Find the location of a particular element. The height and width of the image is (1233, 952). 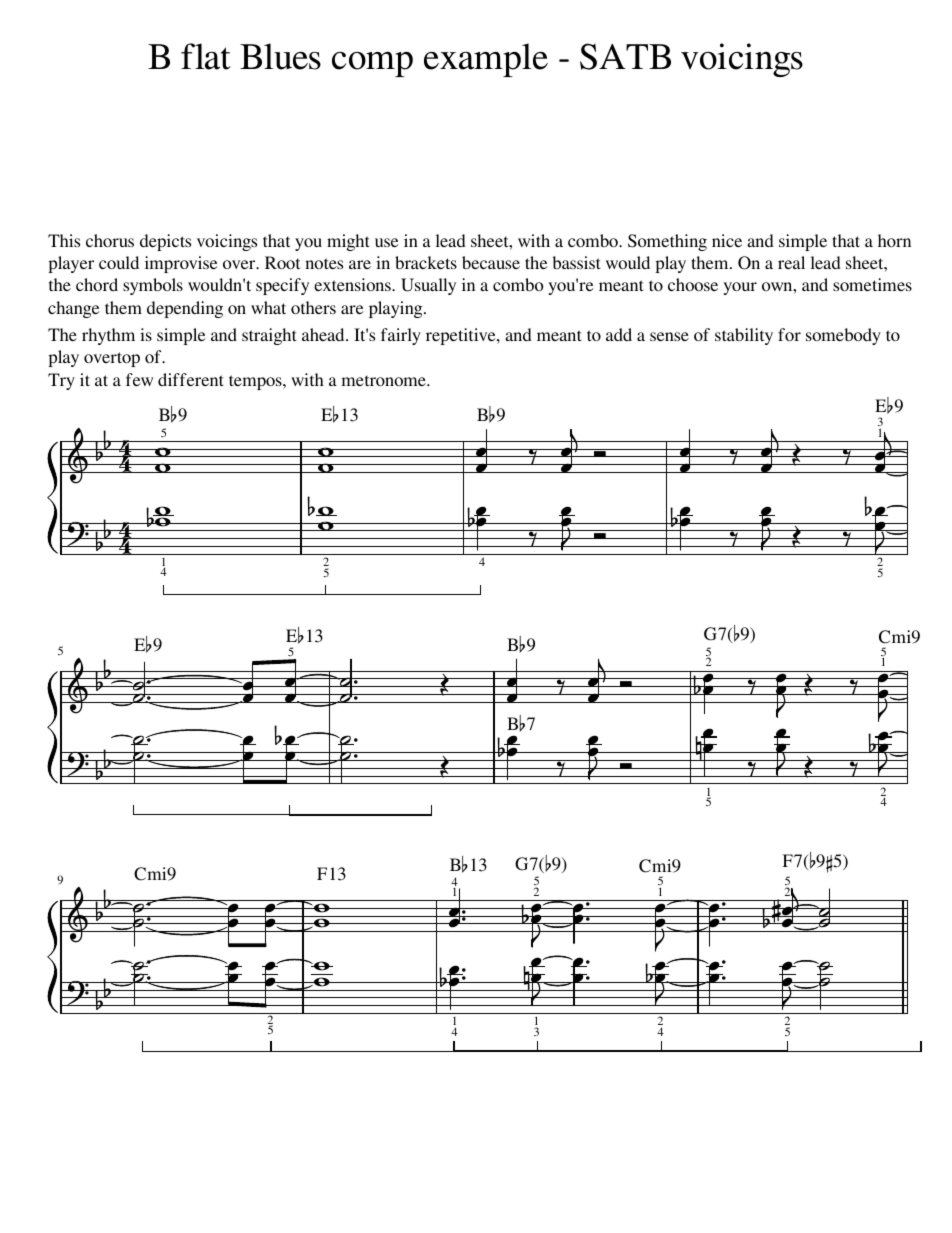

metronome is located at coordinates (385, 380).
